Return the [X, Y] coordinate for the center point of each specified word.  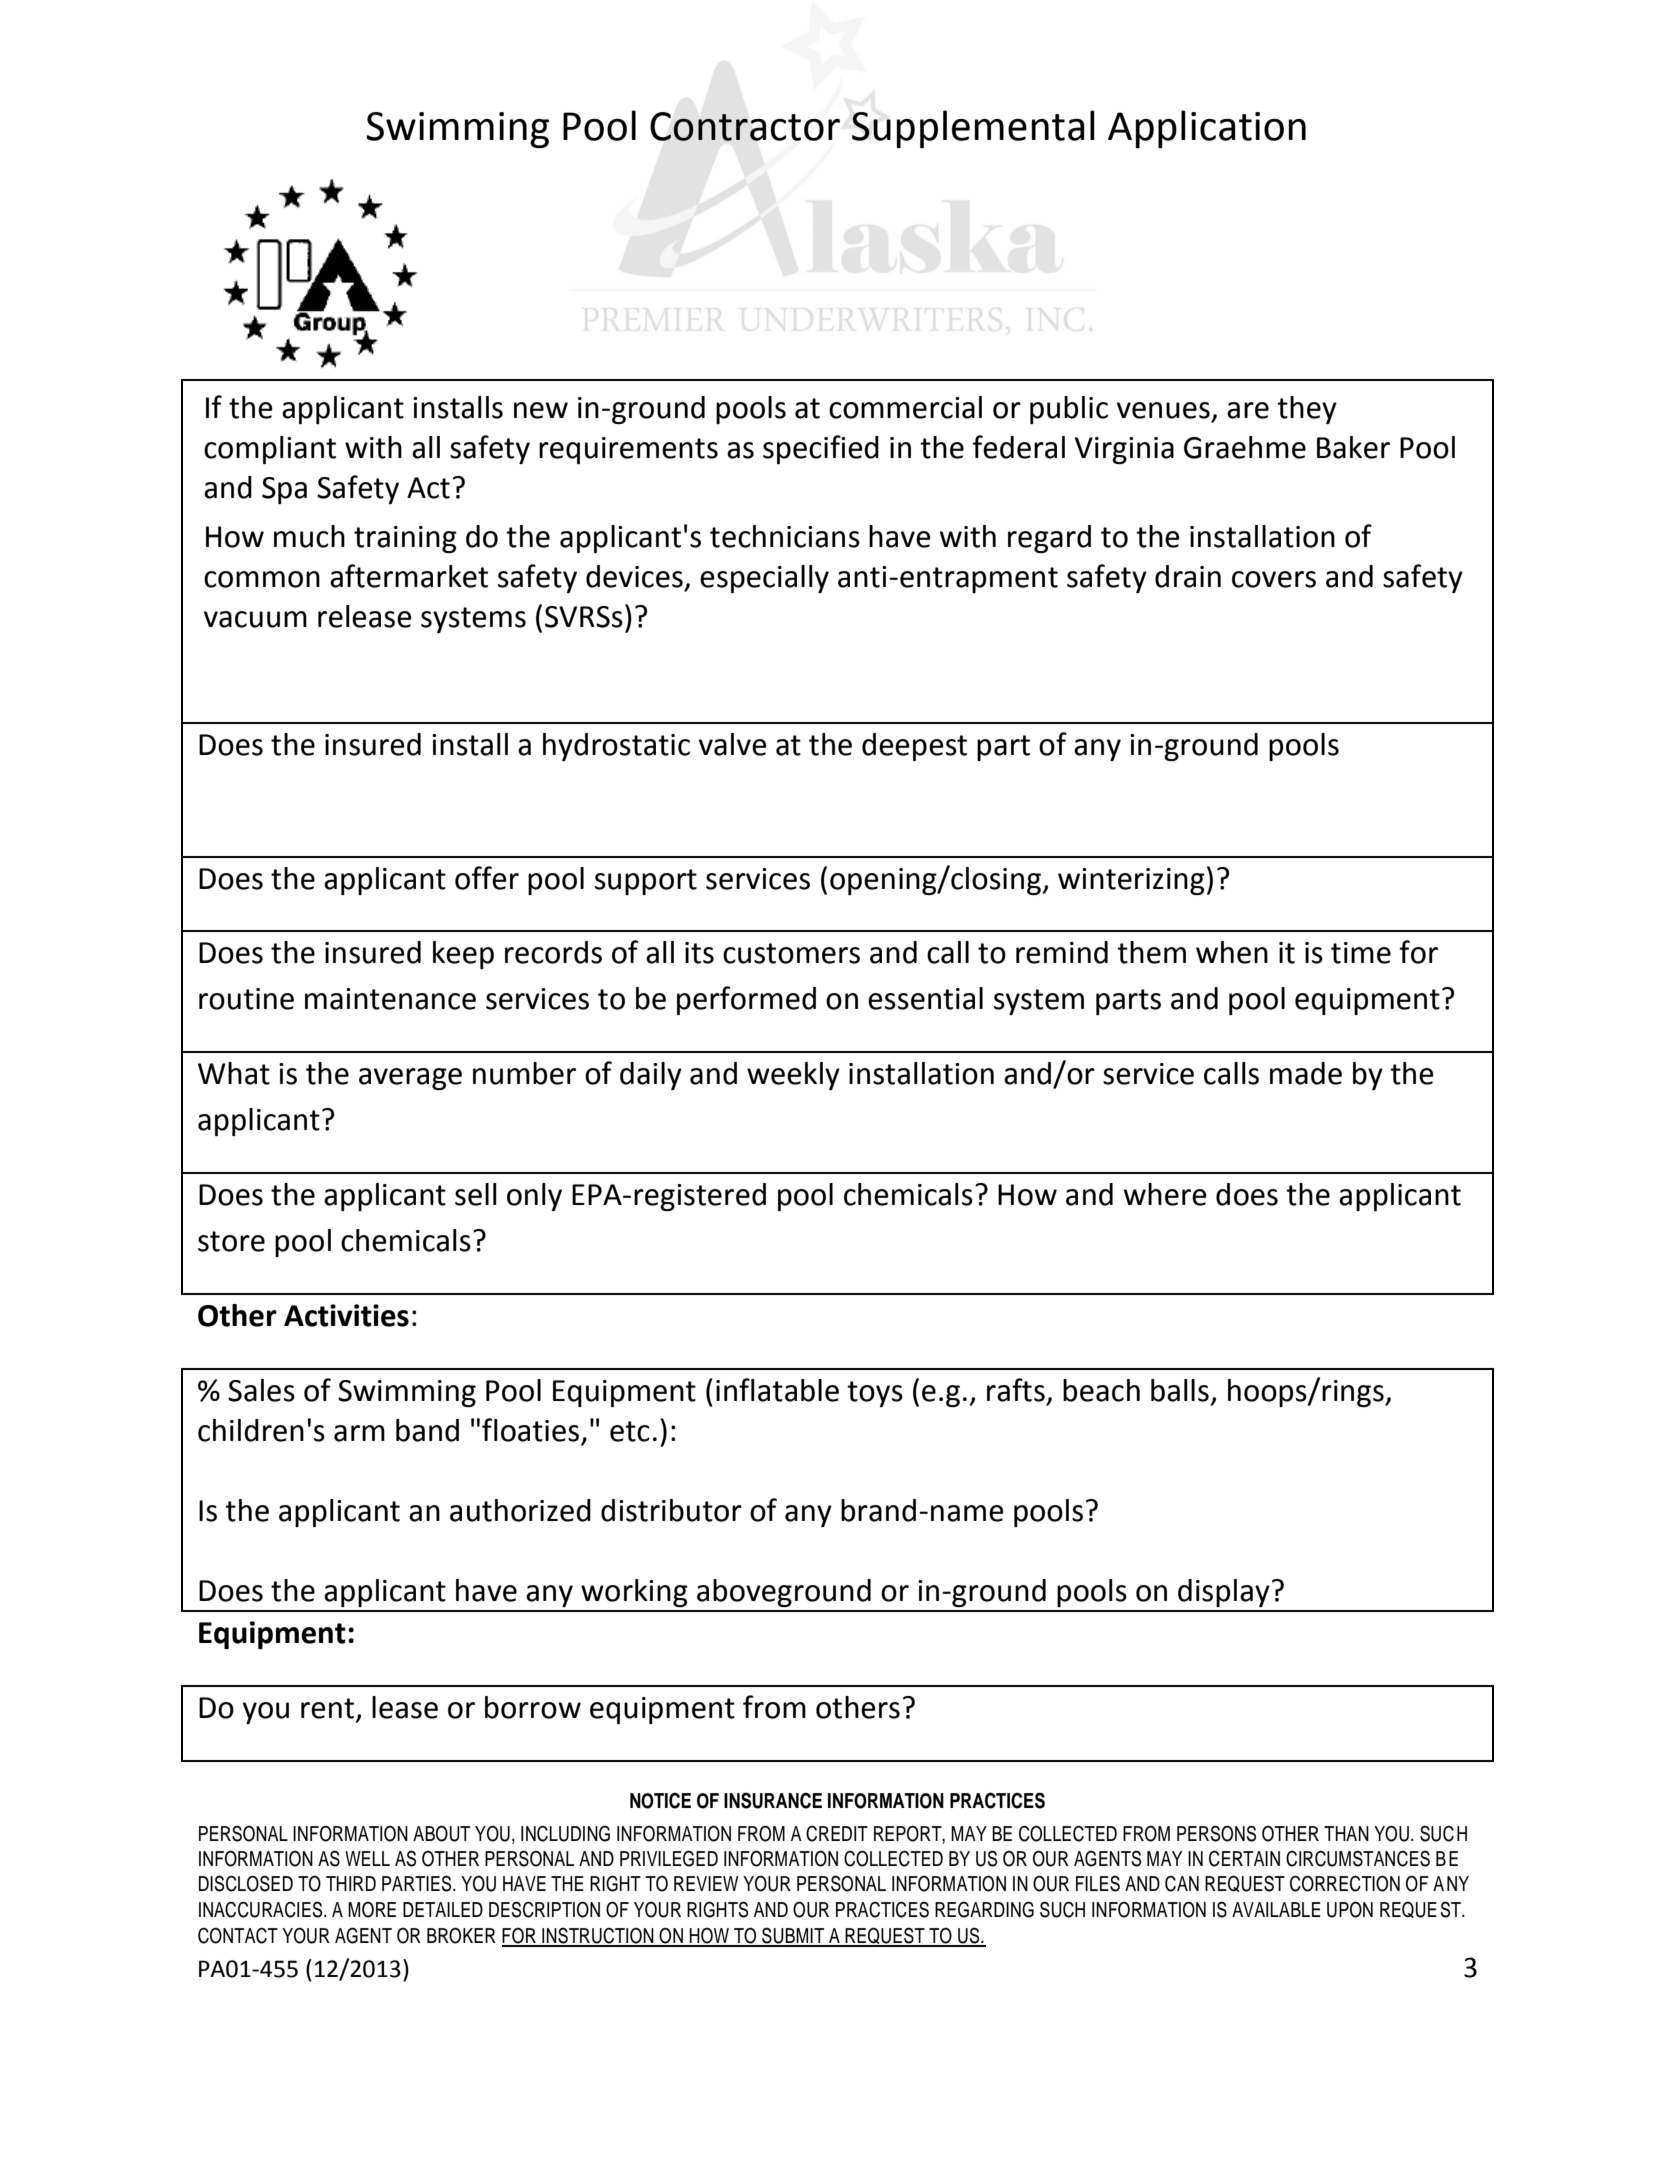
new [541, 410]
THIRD [351, 1883]
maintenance [390, 999]
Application [1207, 129]
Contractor [745, 126]
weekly [793, 1076]
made [1306, 1073]
